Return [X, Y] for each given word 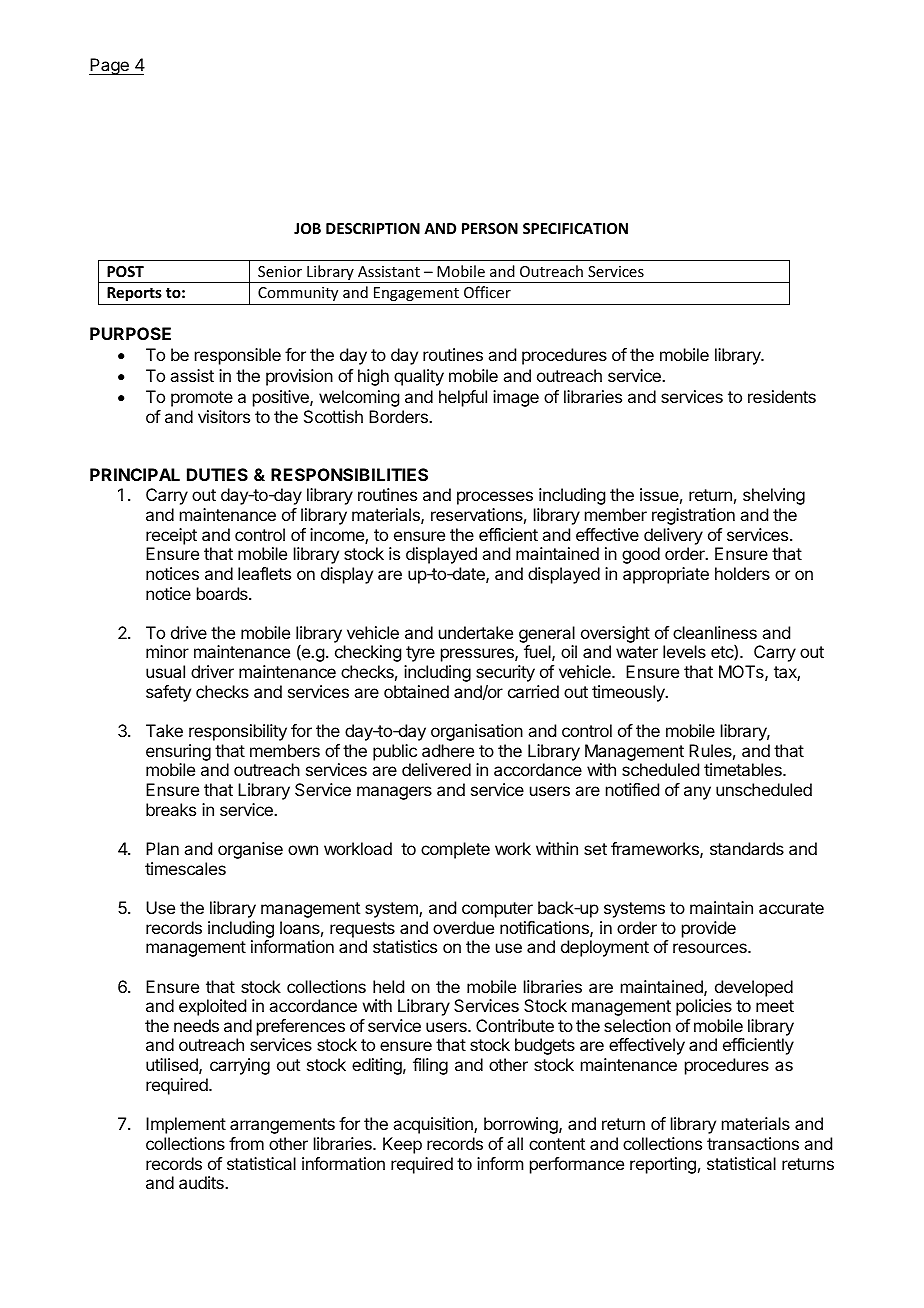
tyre [420, 654]
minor [167, 651]
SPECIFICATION [575, 228]
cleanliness [715, 632]
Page [110, 66]
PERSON [490, 228]
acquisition [434, 1125]
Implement [186, 1125]
